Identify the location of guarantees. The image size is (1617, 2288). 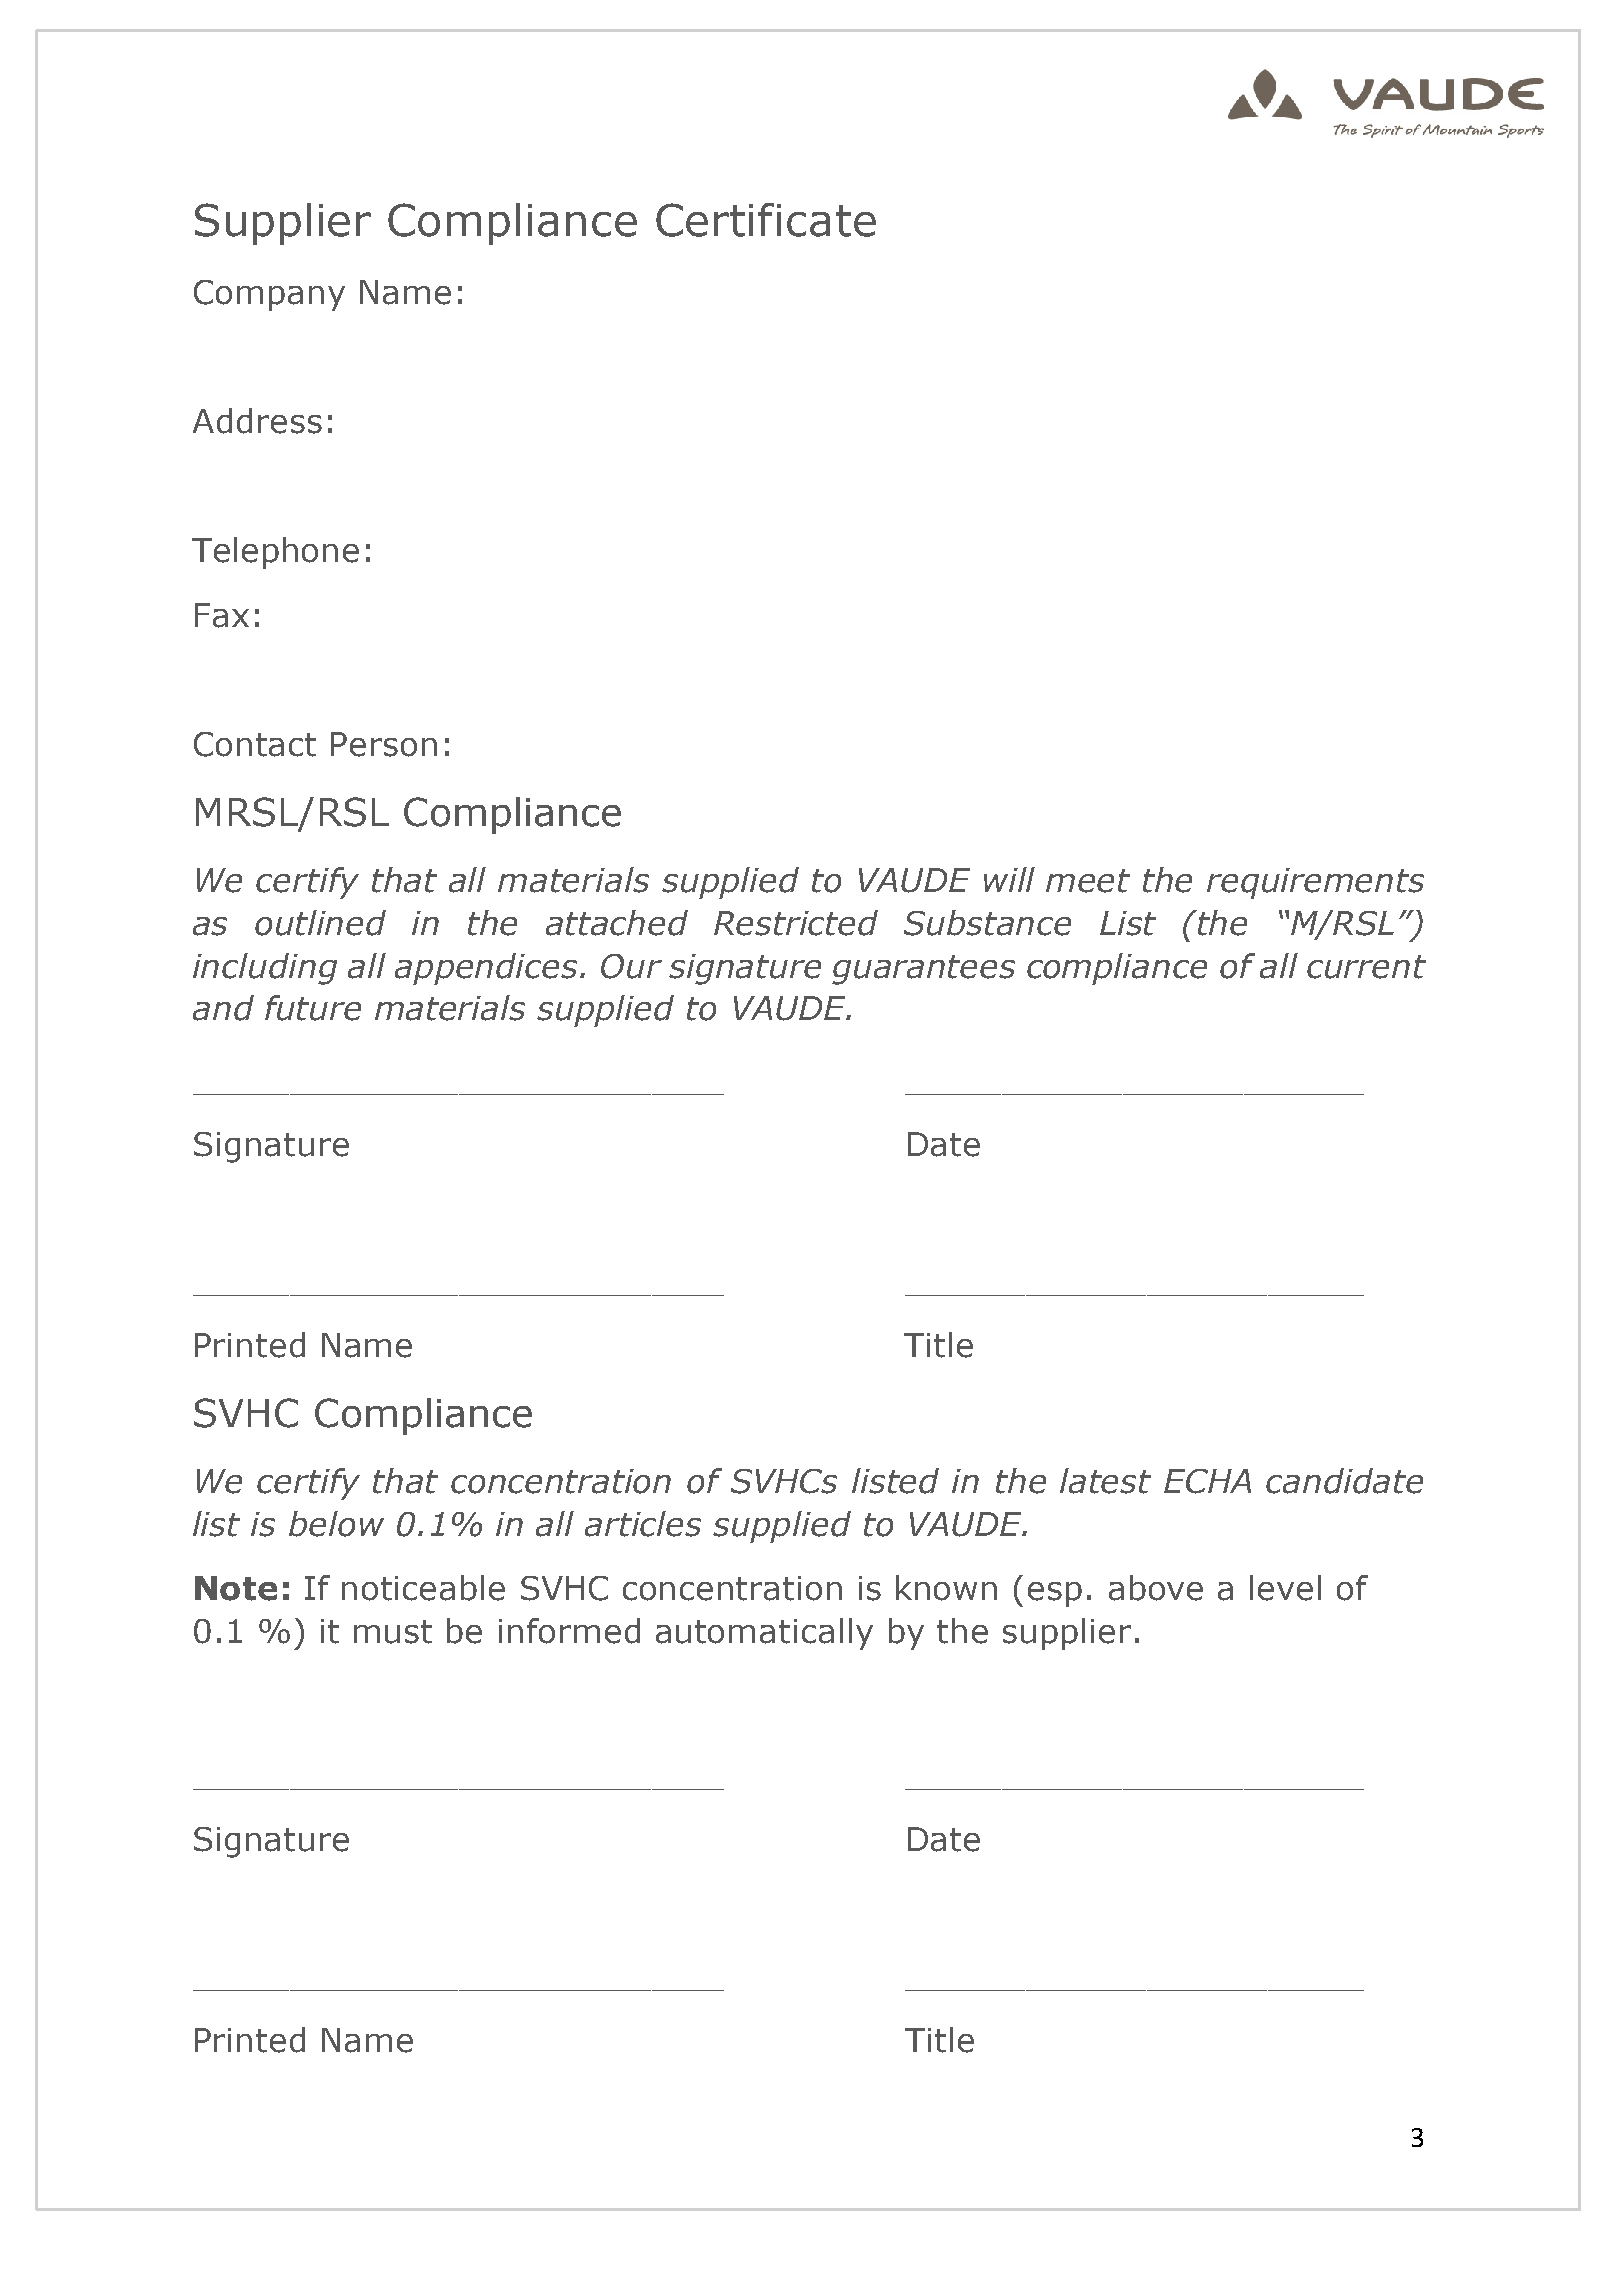
(923, 970).
